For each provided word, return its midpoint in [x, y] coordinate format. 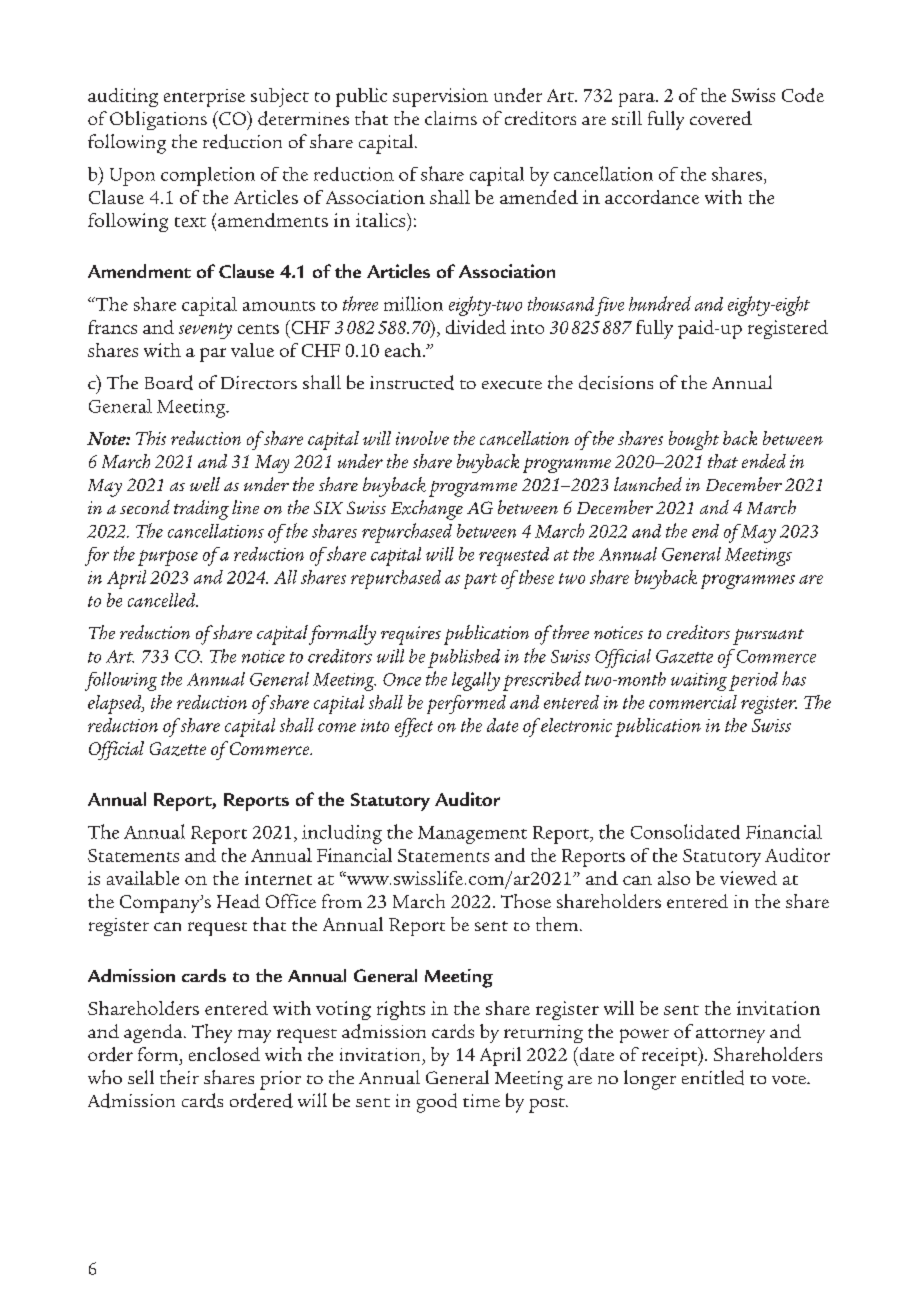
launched [648, 484]
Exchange [427, 510]
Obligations [158, 120]
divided [476, 327]
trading [201, 510]
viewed [748, 878]
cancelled [163, 600]
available [143, 878]
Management [472, 835]
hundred [660, 303]
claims [451, 118]
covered [721, 118]
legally [476, 681]
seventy [205, 331]
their [179, 1077]
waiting [699, 682]
